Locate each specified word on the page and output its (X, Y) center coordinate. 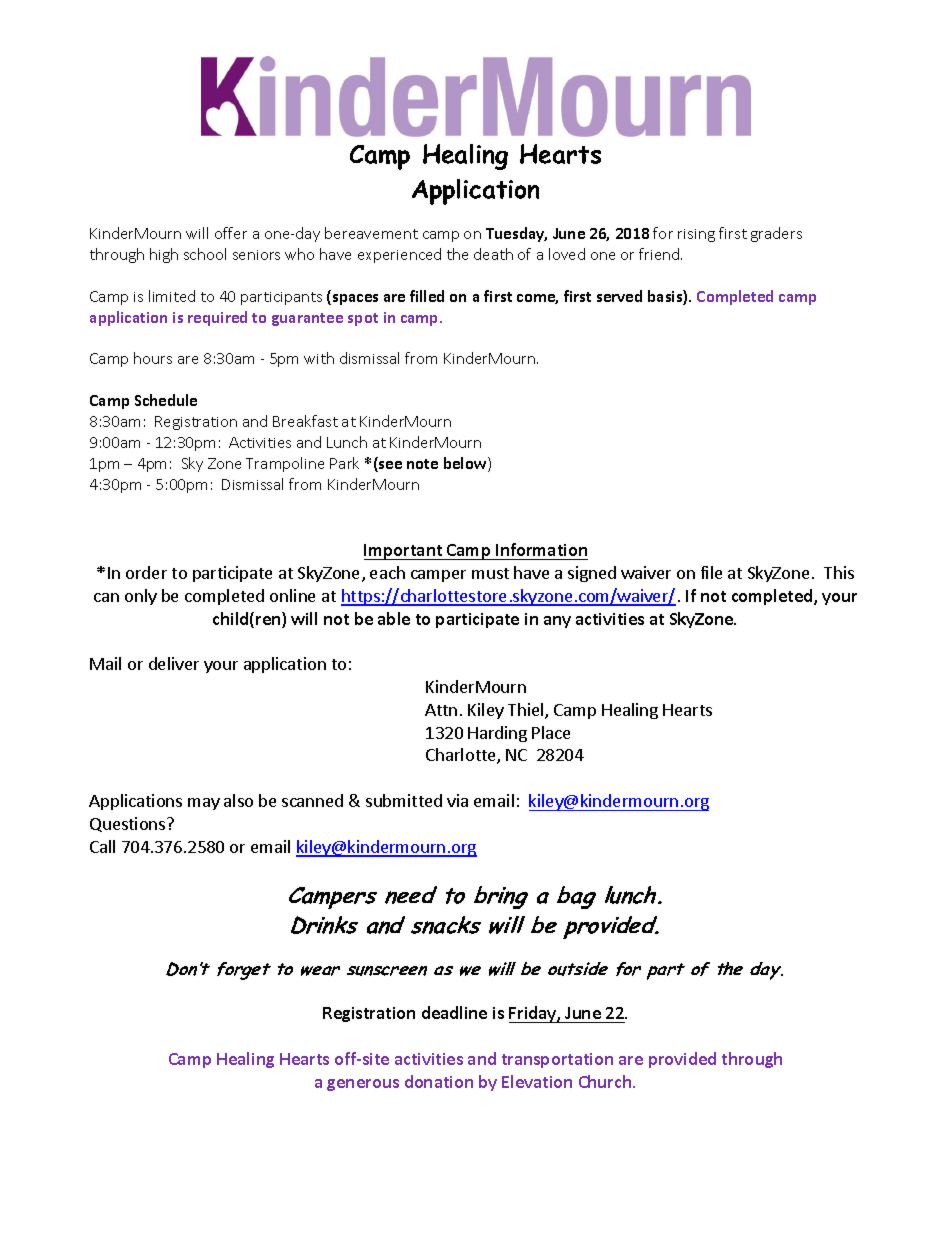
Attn (441, 710)
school (205, 254)
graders (776, 234)
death (493, 254)
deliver (174, 663)
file (711, 572)
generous (363, 1085)
